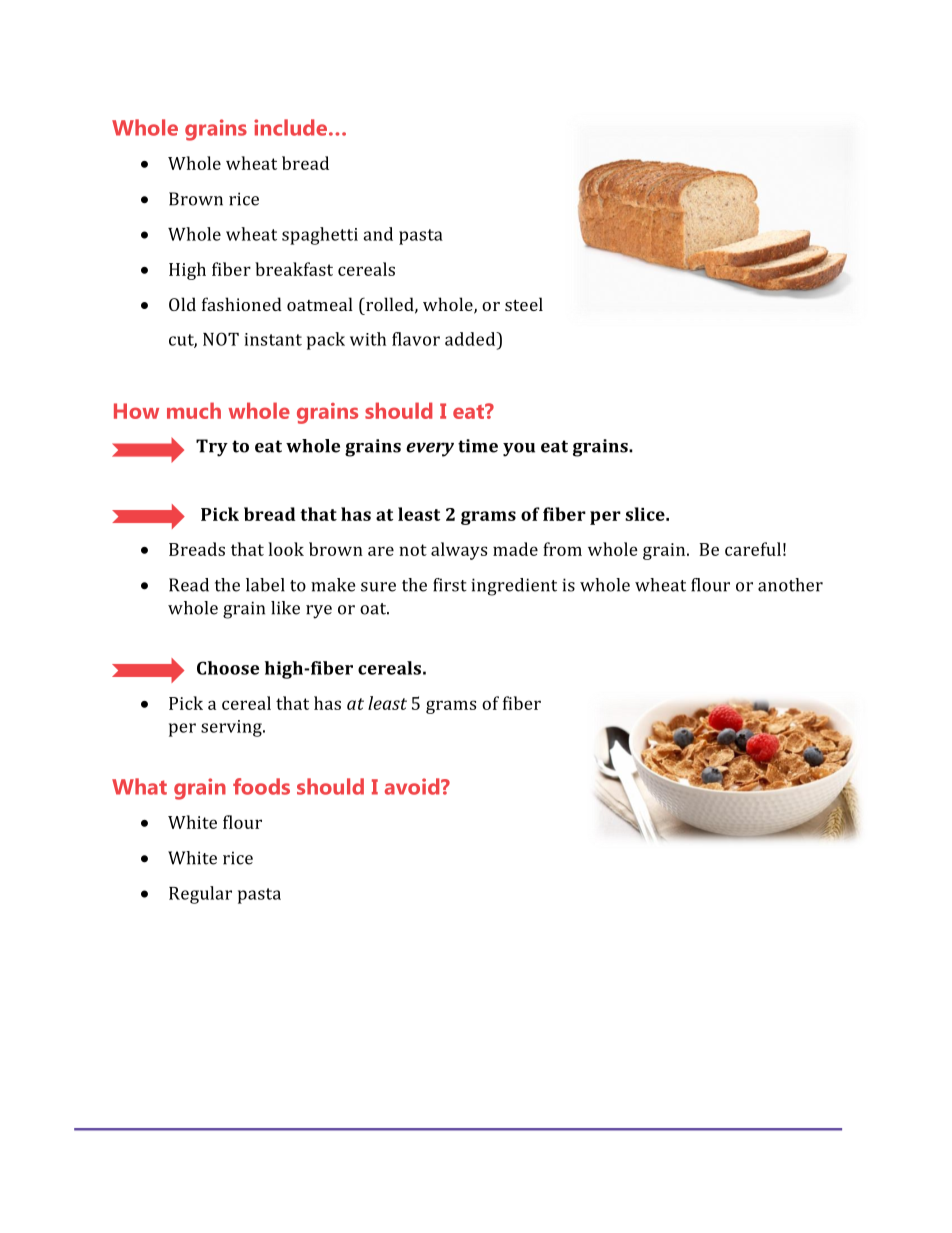  What do you see at coordinates (514, 587) in the document?
I see `ingredient` at bounding box center [514, 587].
